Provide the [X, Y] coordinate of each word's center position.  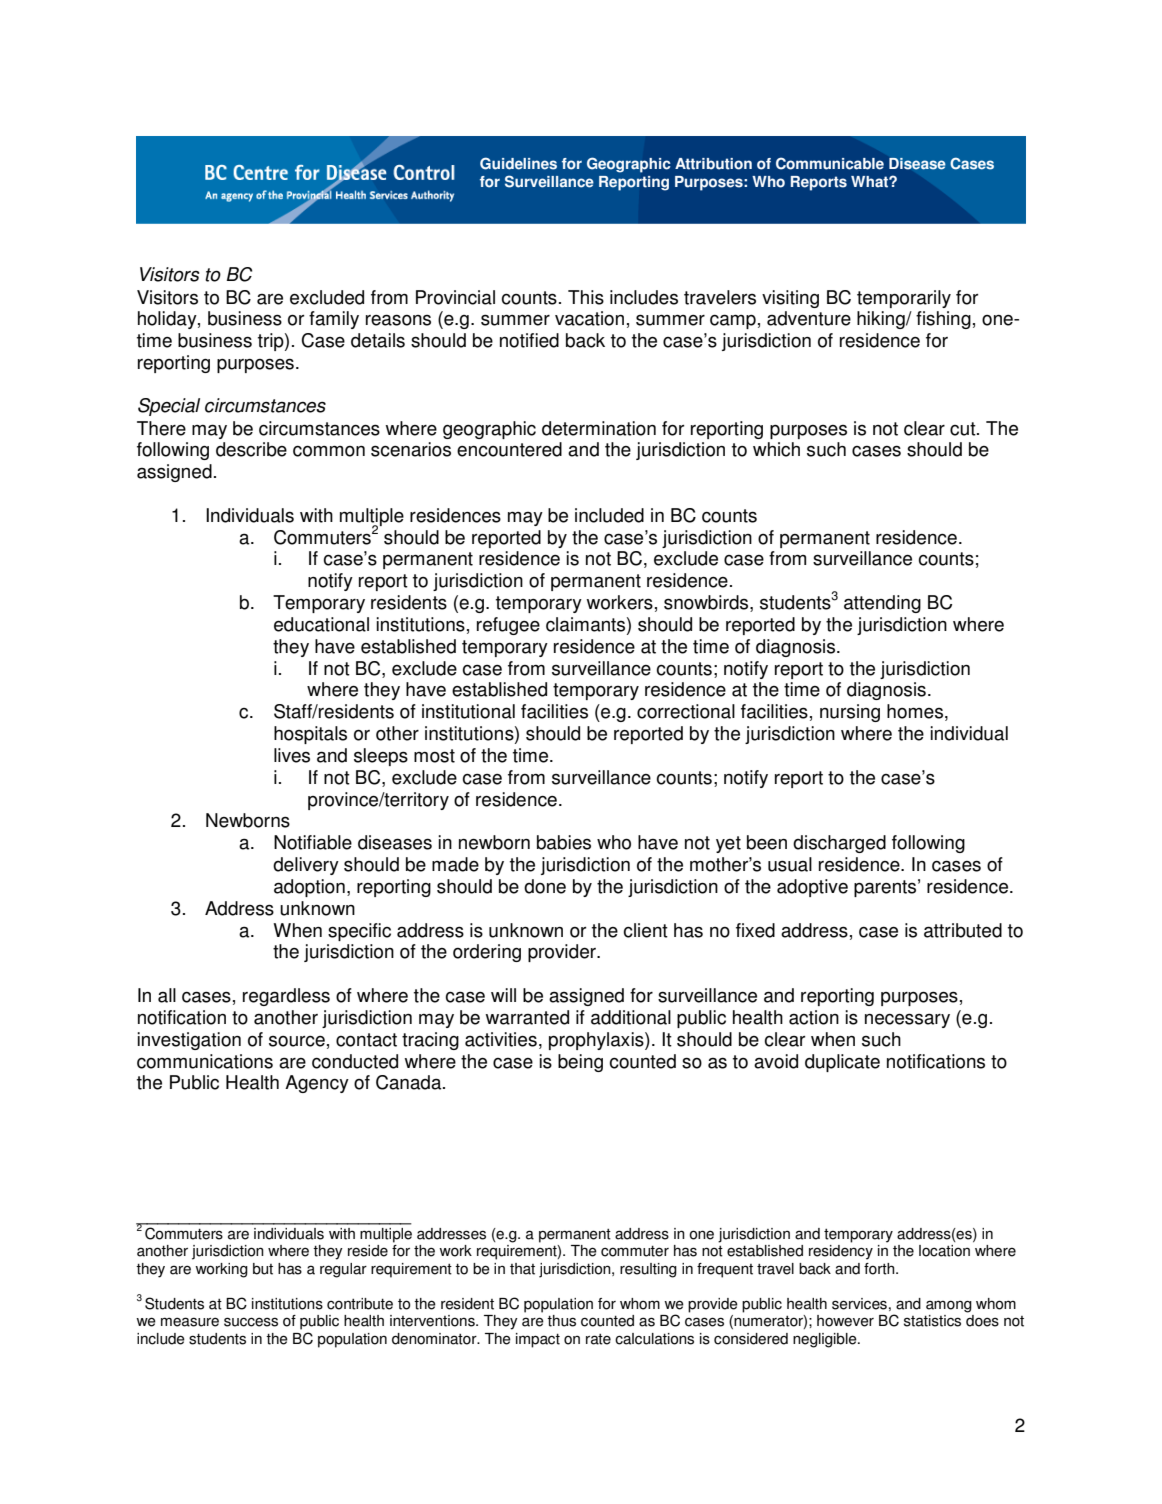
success [251, 1322]
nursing [850, 713]
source [297, 1041]
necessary [907, 1020]
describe [251, 449]
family [334, 320]
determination [599, 428]
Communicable [830, 163]
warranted [527, 1017]
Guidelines [518, 163]
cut [964, 429]
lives [292, 755]
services [859, 1304]
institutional [468, 711]
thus [561, 1321]
